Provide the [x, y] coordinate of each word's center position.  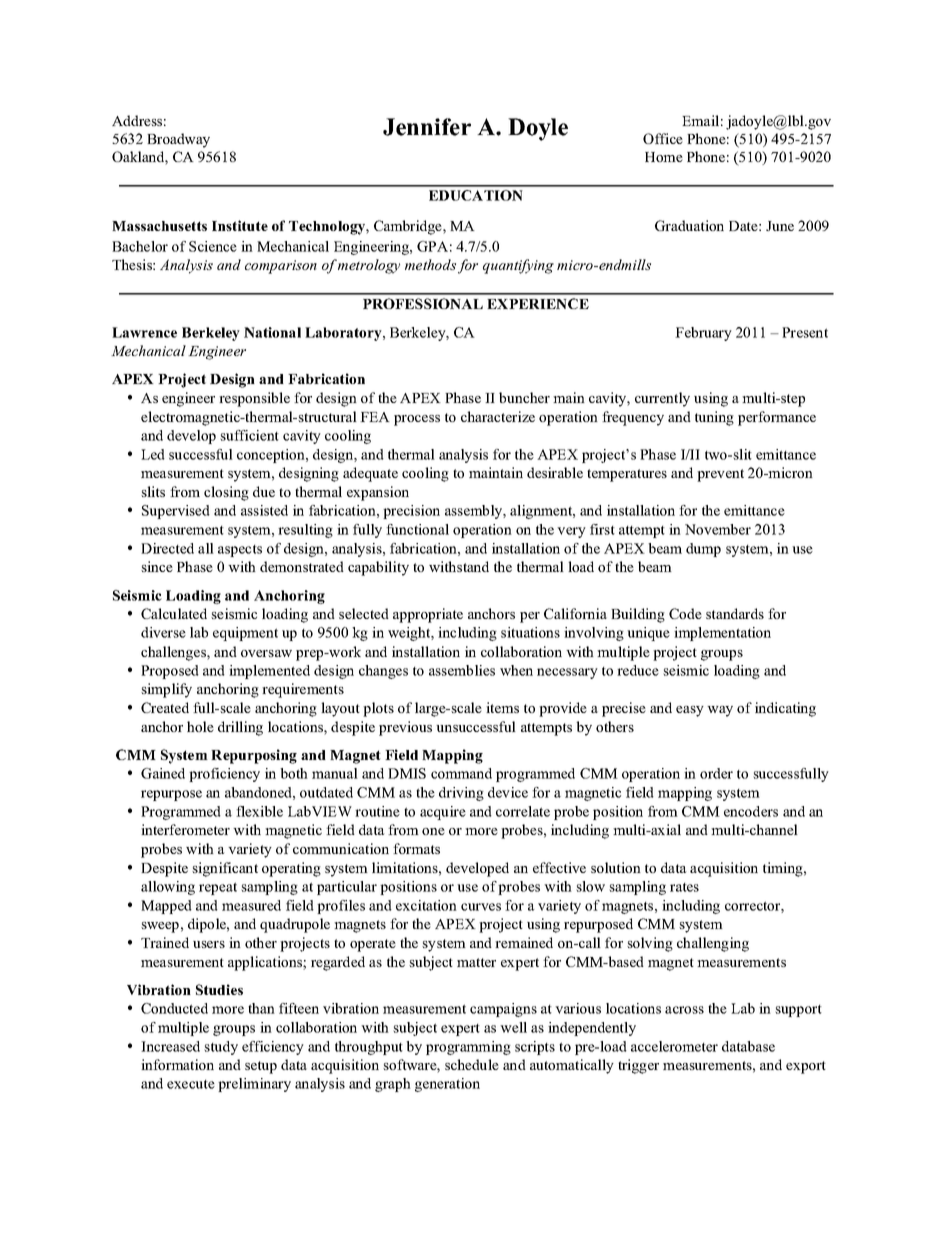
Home [664, 157]
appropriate [428, 615]
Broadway [178, 140]
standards [735, 613]
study [221, 1048]
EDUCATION [476, 195]
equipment [245, 634]
